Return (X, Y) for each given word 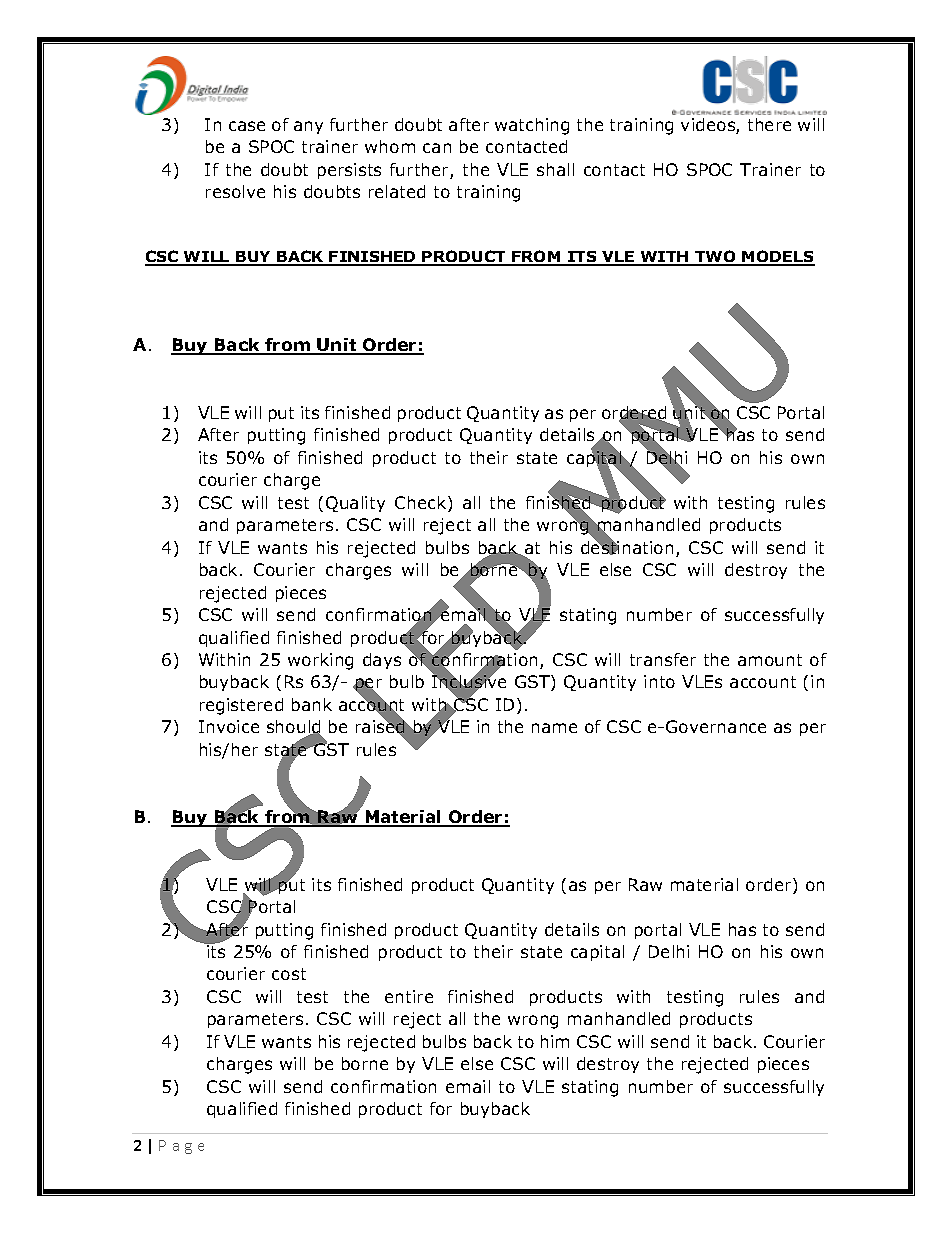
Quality (355, 504)
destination (627, 547)
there (769, 124)
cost (289, 974)
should (294, 728)
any (308, 127)
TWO (715, 258)
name (554, 728)
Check (422, 504)
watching (532, 126)
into (659, 681)
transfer (663, 659)
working (320, 661)
